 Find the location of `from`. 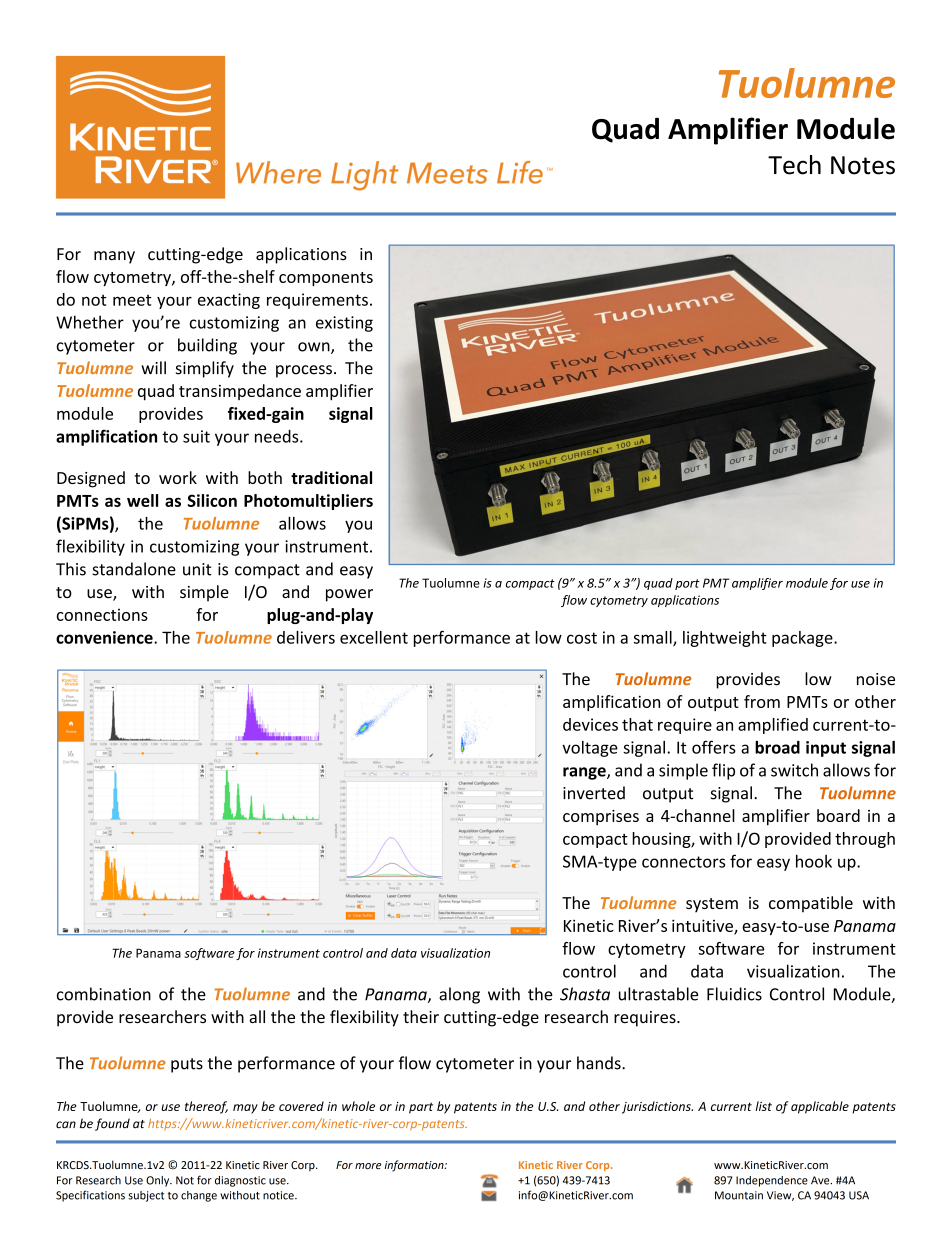

from is located at coordinates (762, 701).
